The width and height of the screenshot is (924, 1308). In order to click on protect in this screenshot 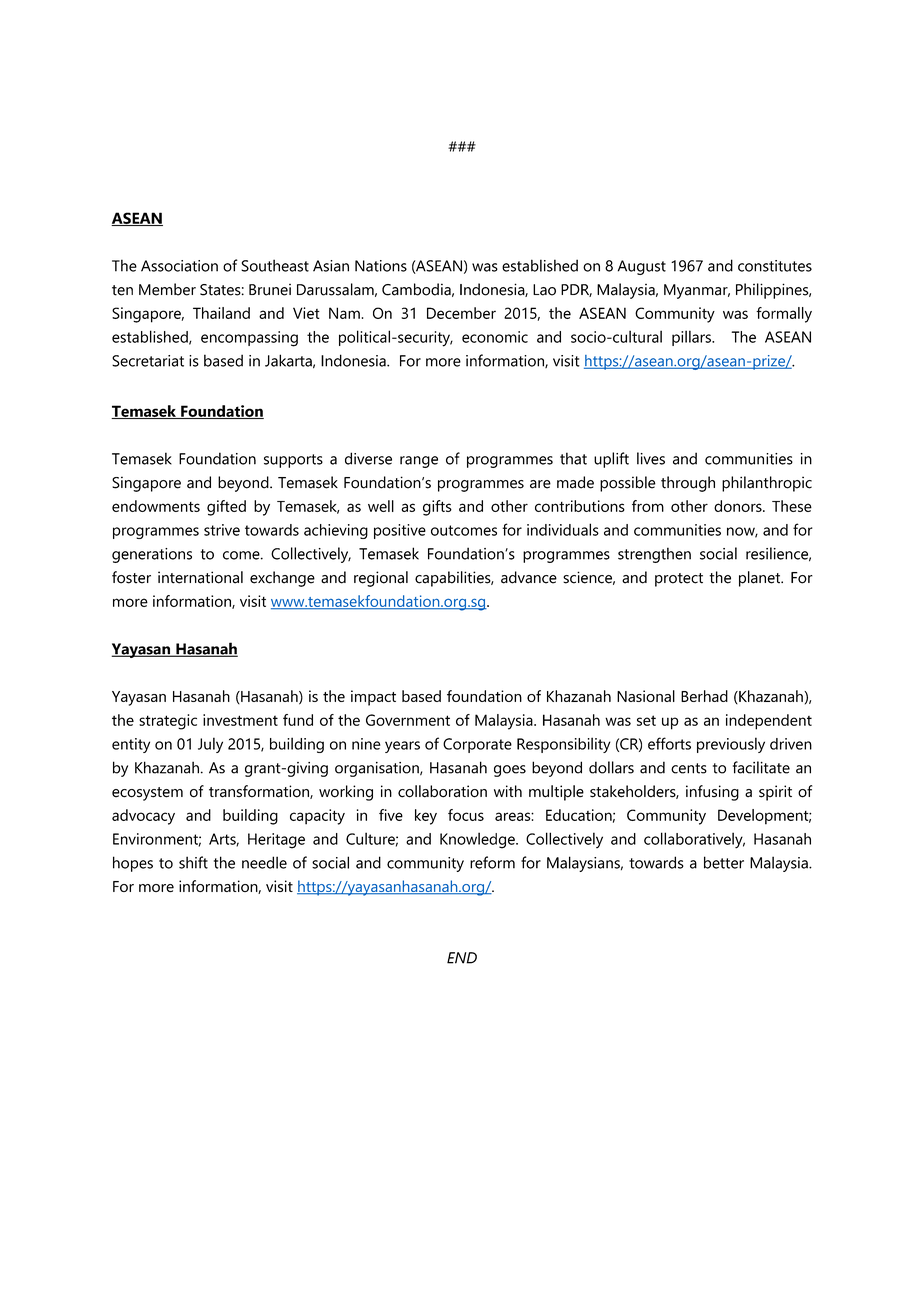, I will do `click(679, 580)`.
